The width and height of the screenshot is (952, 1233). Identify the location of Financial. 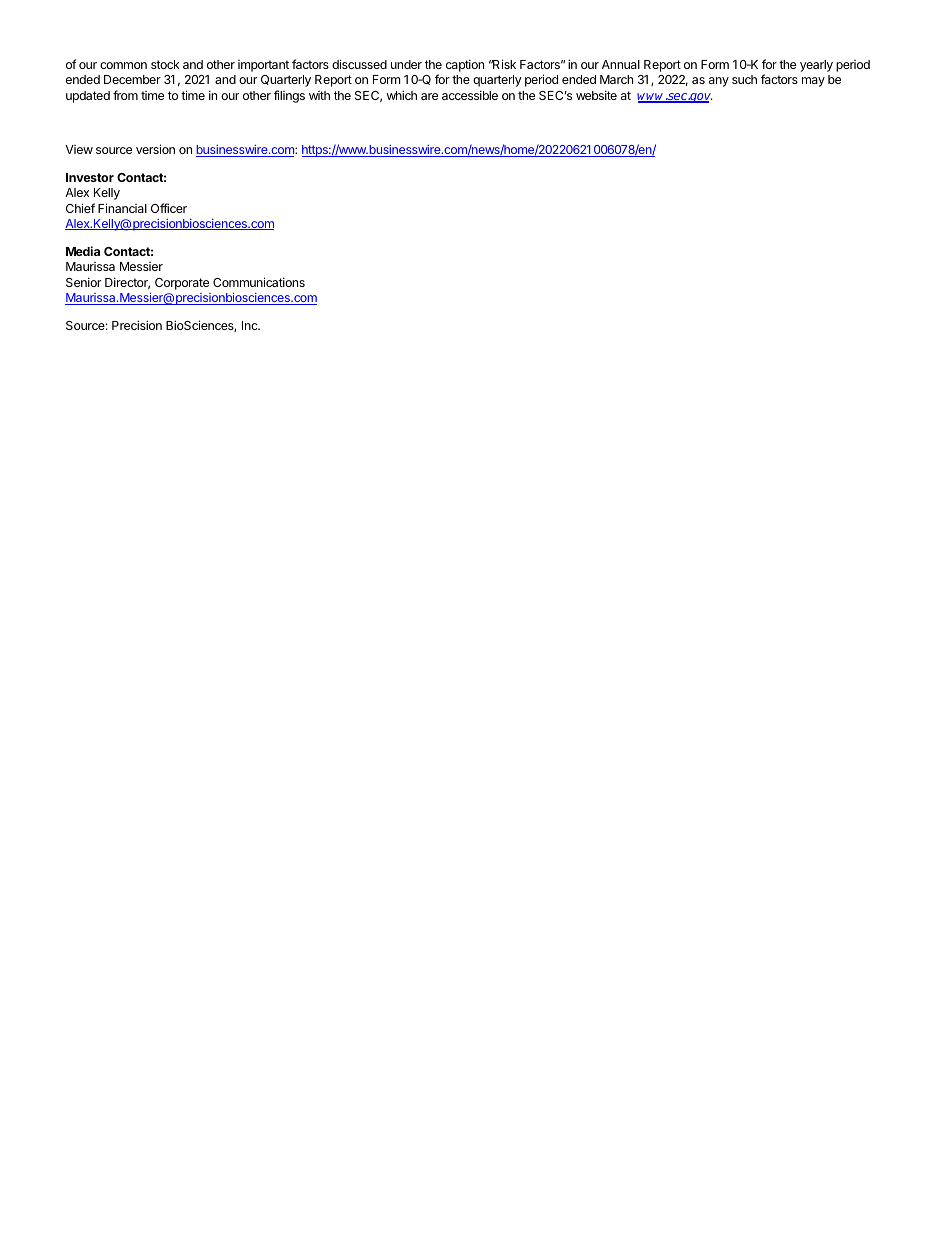
(122, 208).
